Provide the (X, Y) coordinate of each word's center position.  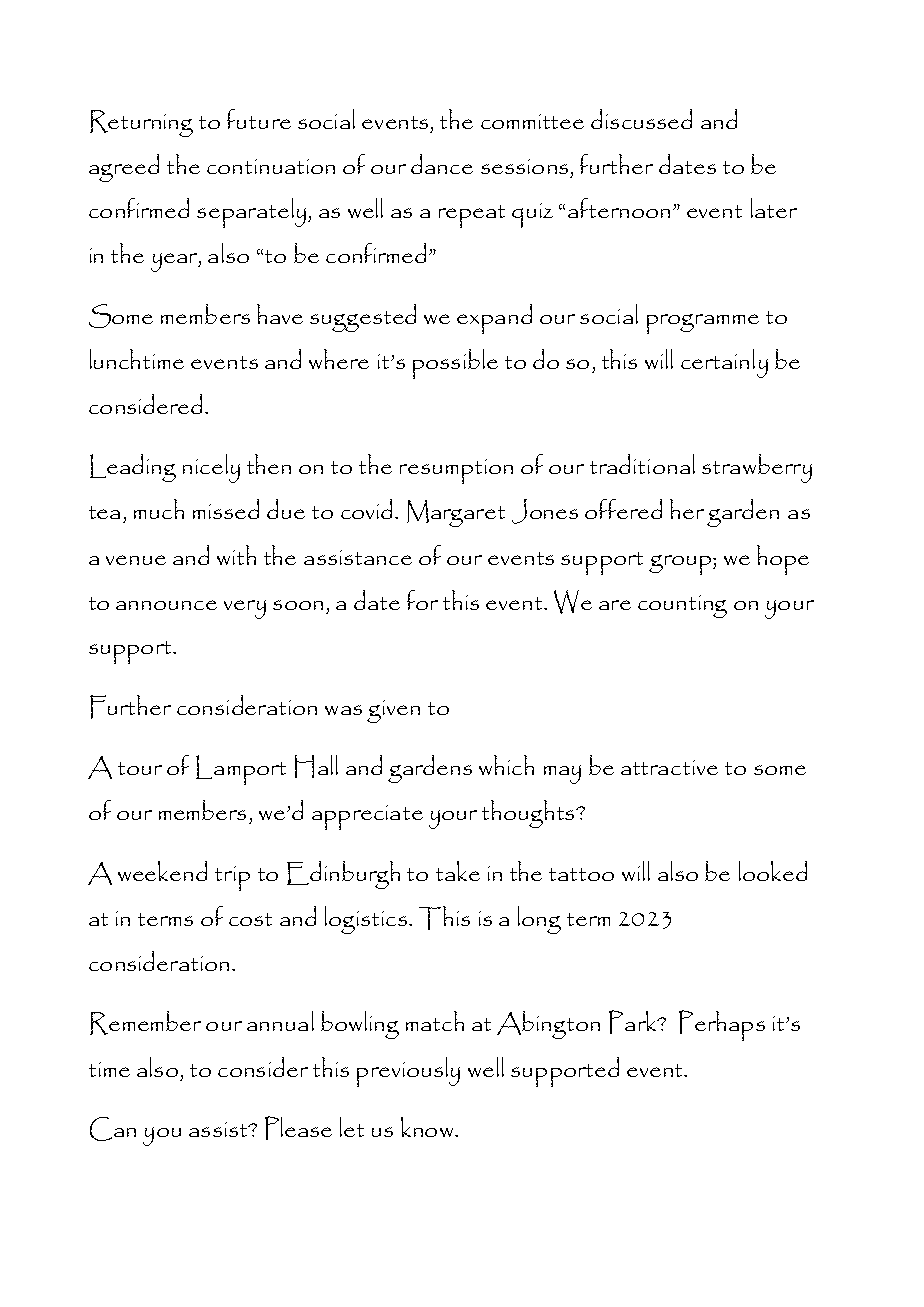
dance (442, 164)
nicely (211, 468)
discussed (641, 119)
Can (113, 1129)
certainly (724, 363)
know (427, 1127)
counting (682, 606)
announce (166, 605)
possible (455, 364)
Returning (141, 123)
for (422, 600)
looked (773, 871)
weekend (162, 871)
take (458, 871)
